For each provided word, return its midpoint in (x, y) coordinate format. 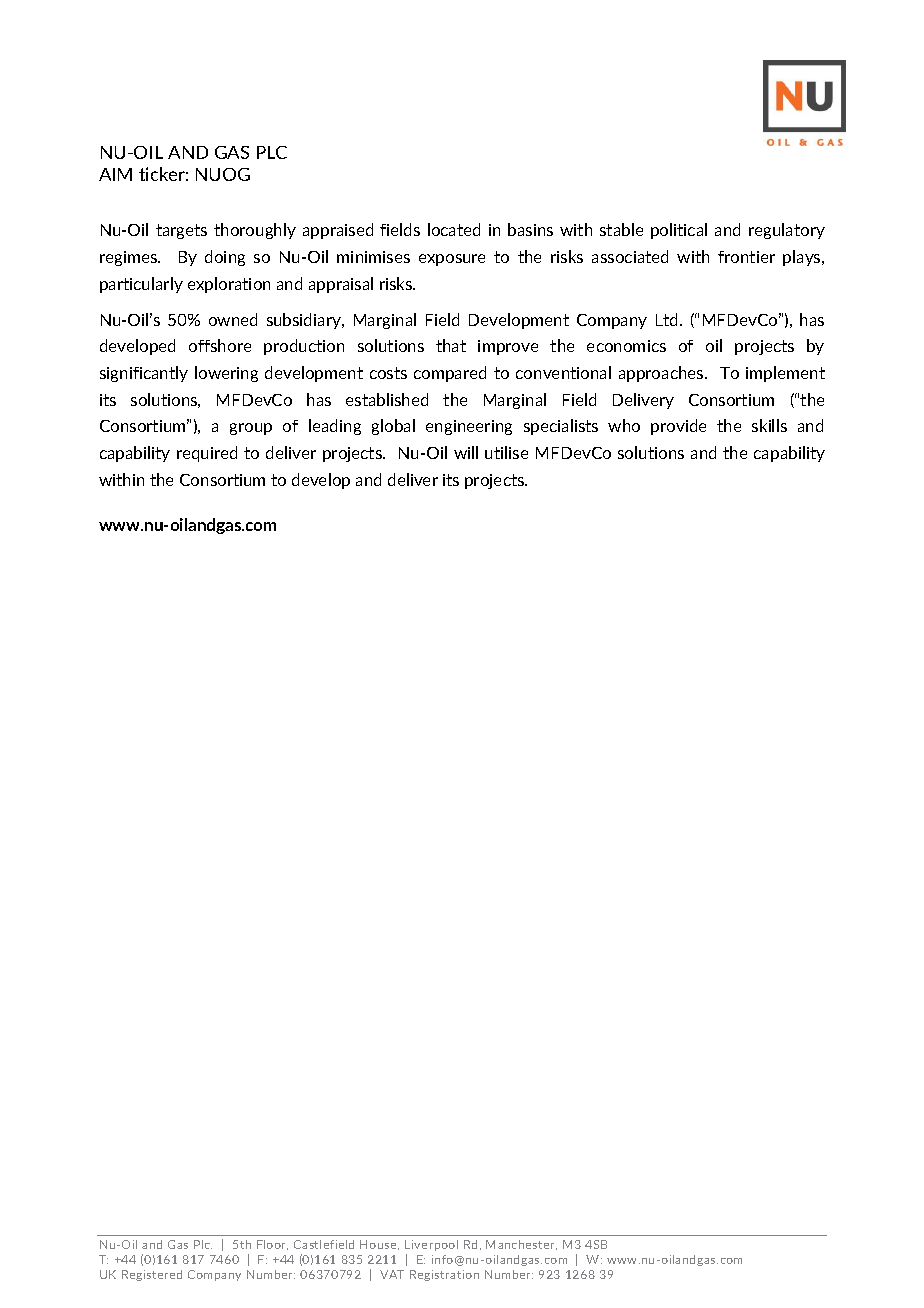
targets (181, 231)
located (454, 229)
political (679, 231)
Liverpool (431, 1245)
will (466, 452)
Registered (152, 1275)
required (207, 454)
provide (678, 427)
